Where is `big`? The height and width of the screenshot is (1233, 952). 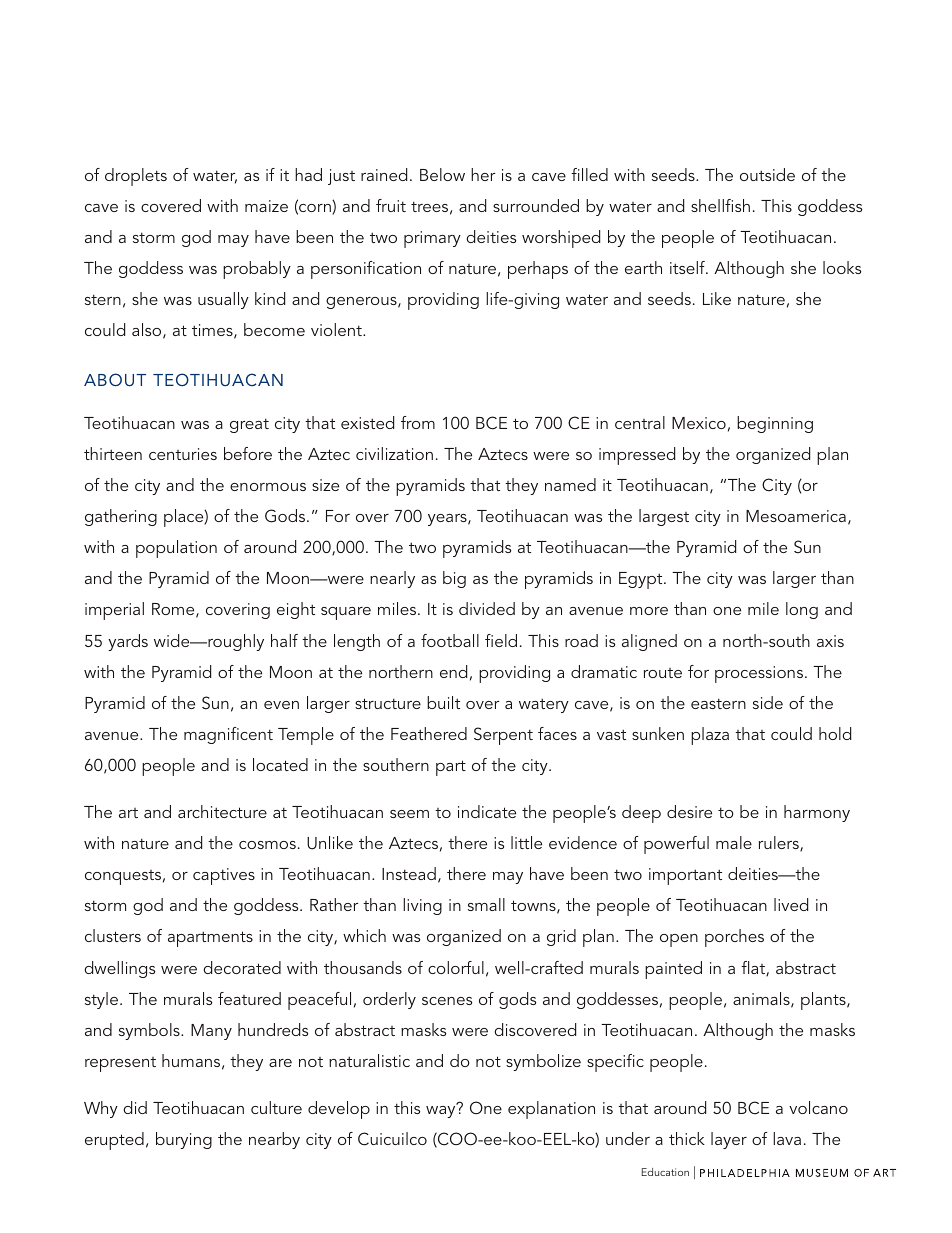
big is located at coordinates (454, 579).
